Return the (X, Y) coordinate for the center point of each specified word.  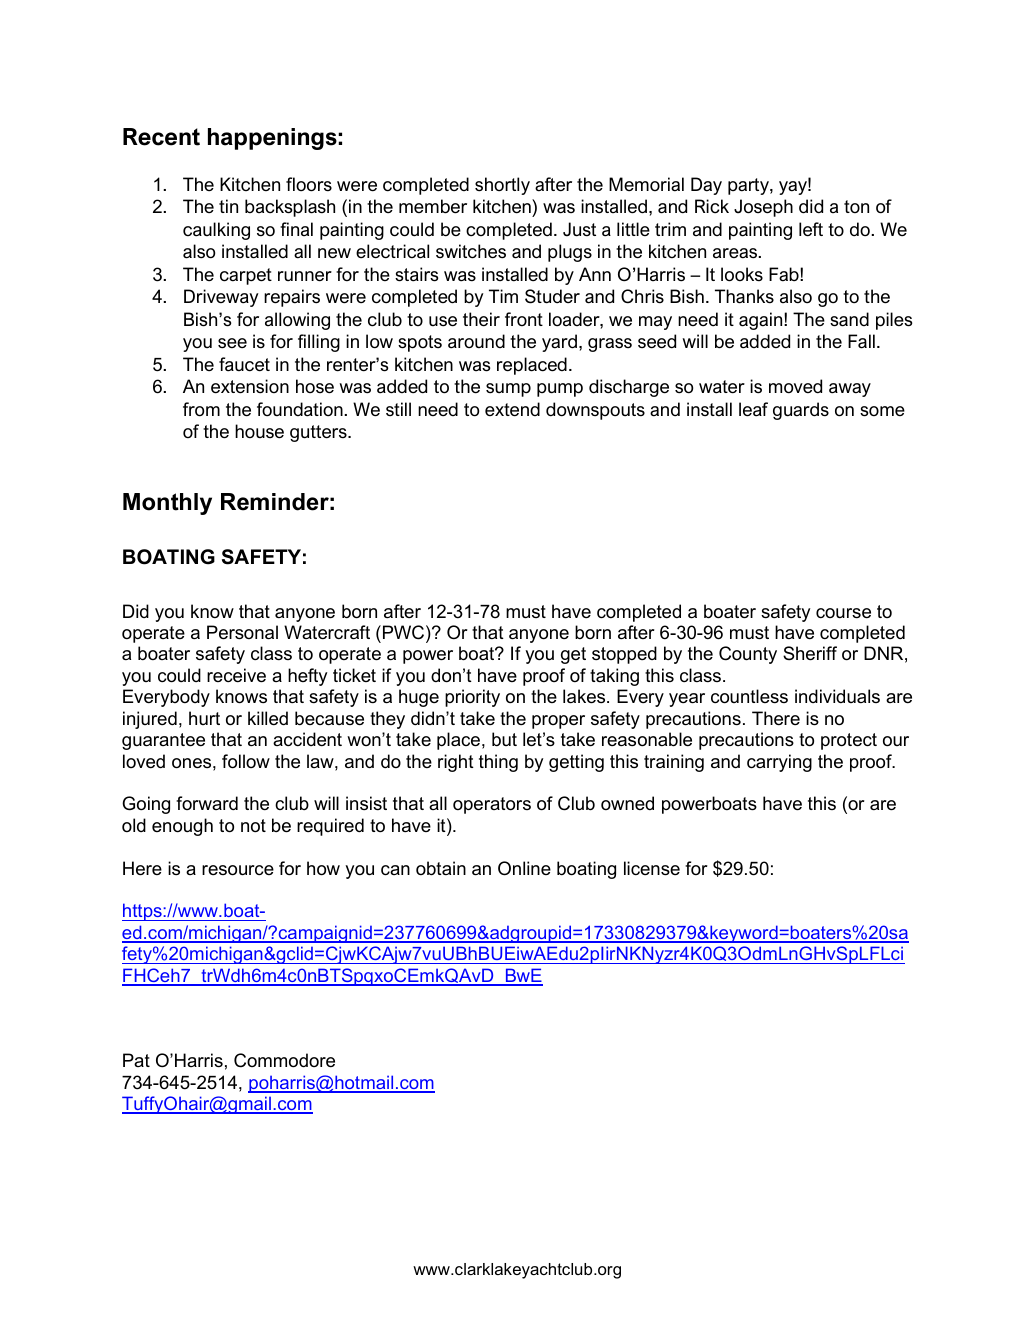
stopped (624, 655)
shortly (502, 186)
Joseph (763, 208)
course (843, 613)
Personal (242, 632)
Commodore (284, 1060)
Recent (161, 137)
